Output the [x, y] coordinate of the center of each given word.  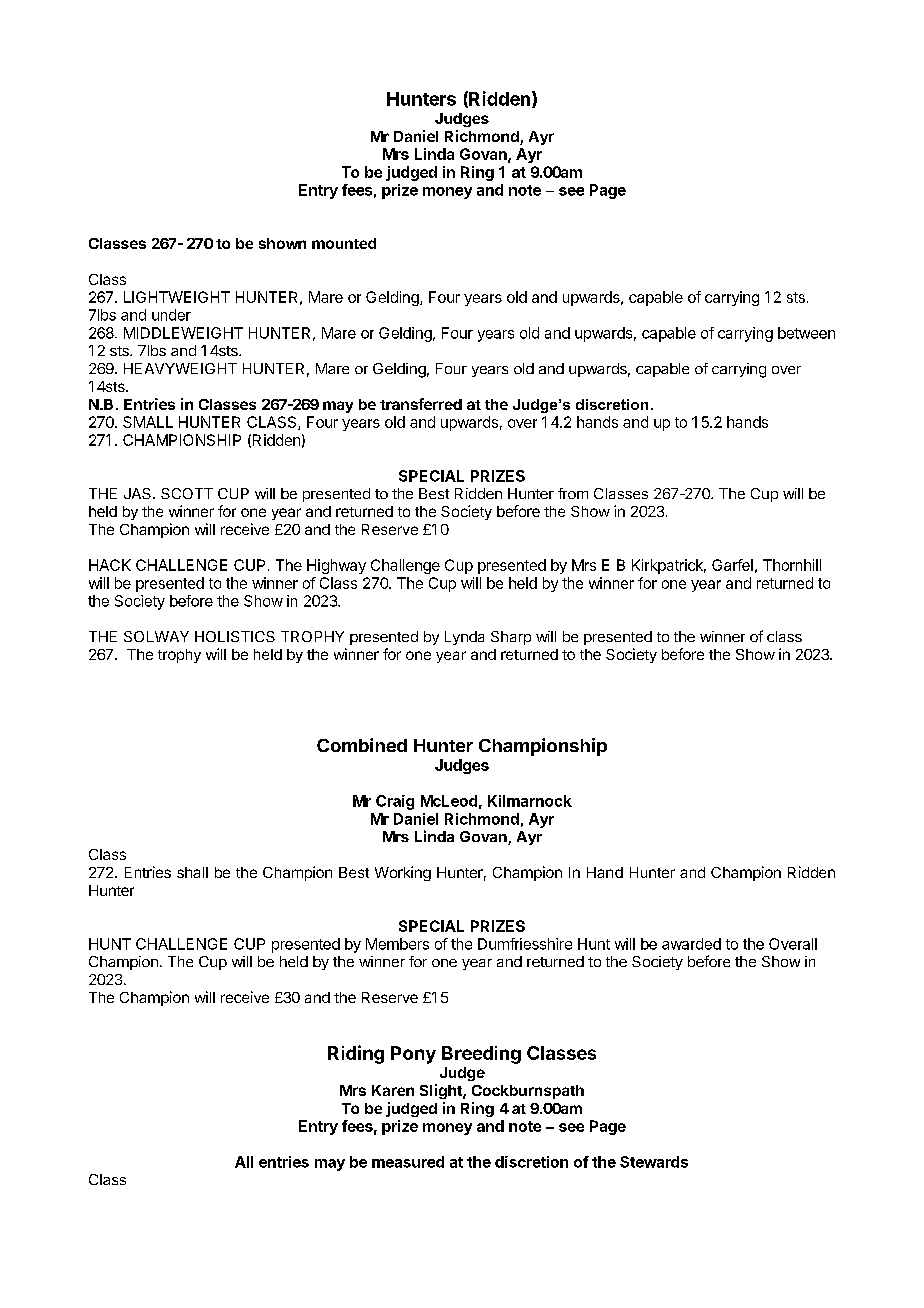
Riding [356, 1054]
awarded [691, 944]
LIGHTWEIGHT [177, 297]
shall [192, 872]
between [806, 333]
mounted [344, 243]
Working [403, 873]
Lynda [464, 638]
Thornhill [792, 565]
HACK [110, 565]
